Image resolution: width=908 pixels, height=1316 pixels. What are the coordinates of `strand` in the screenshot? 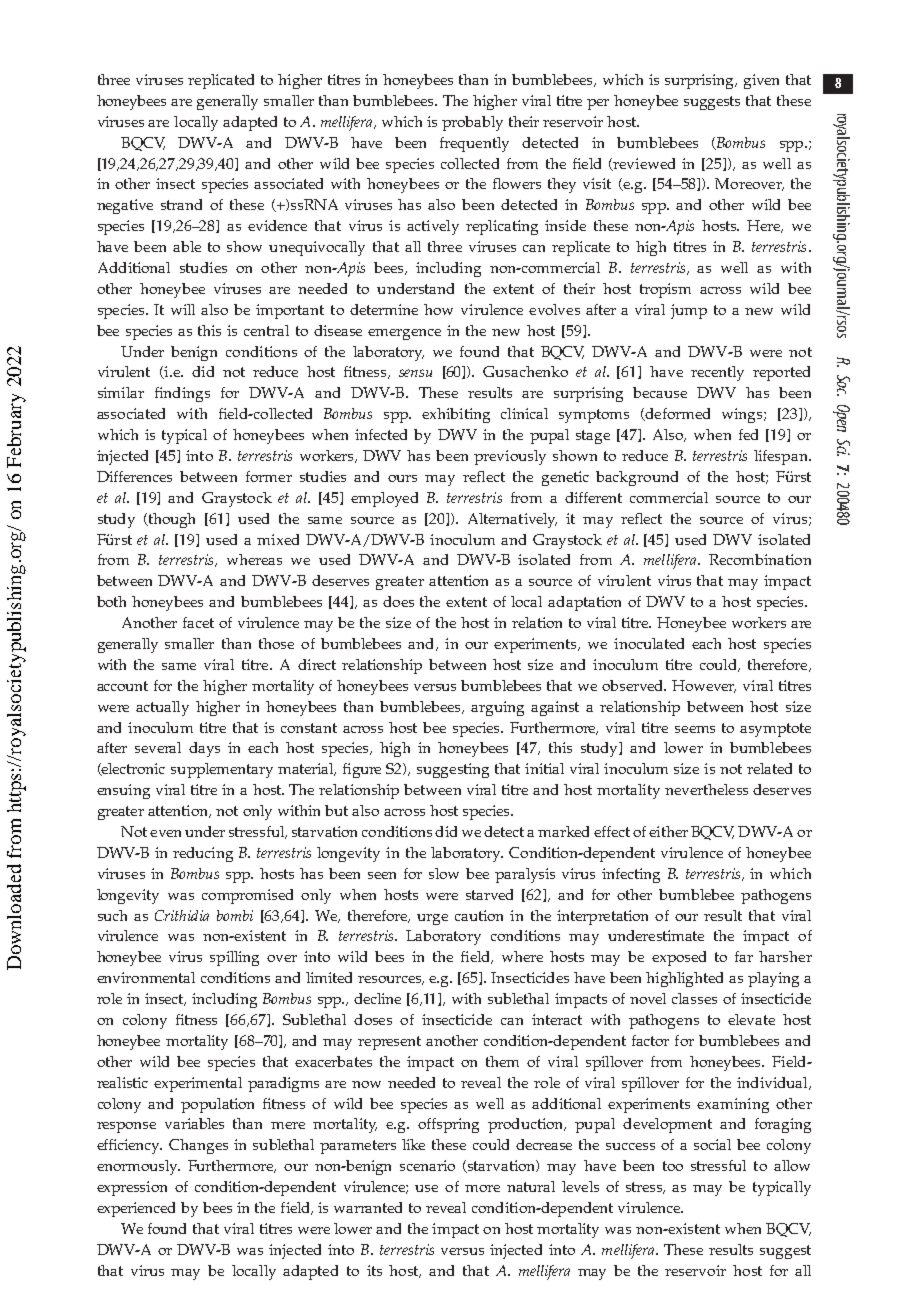 It's located at (181, 204).
